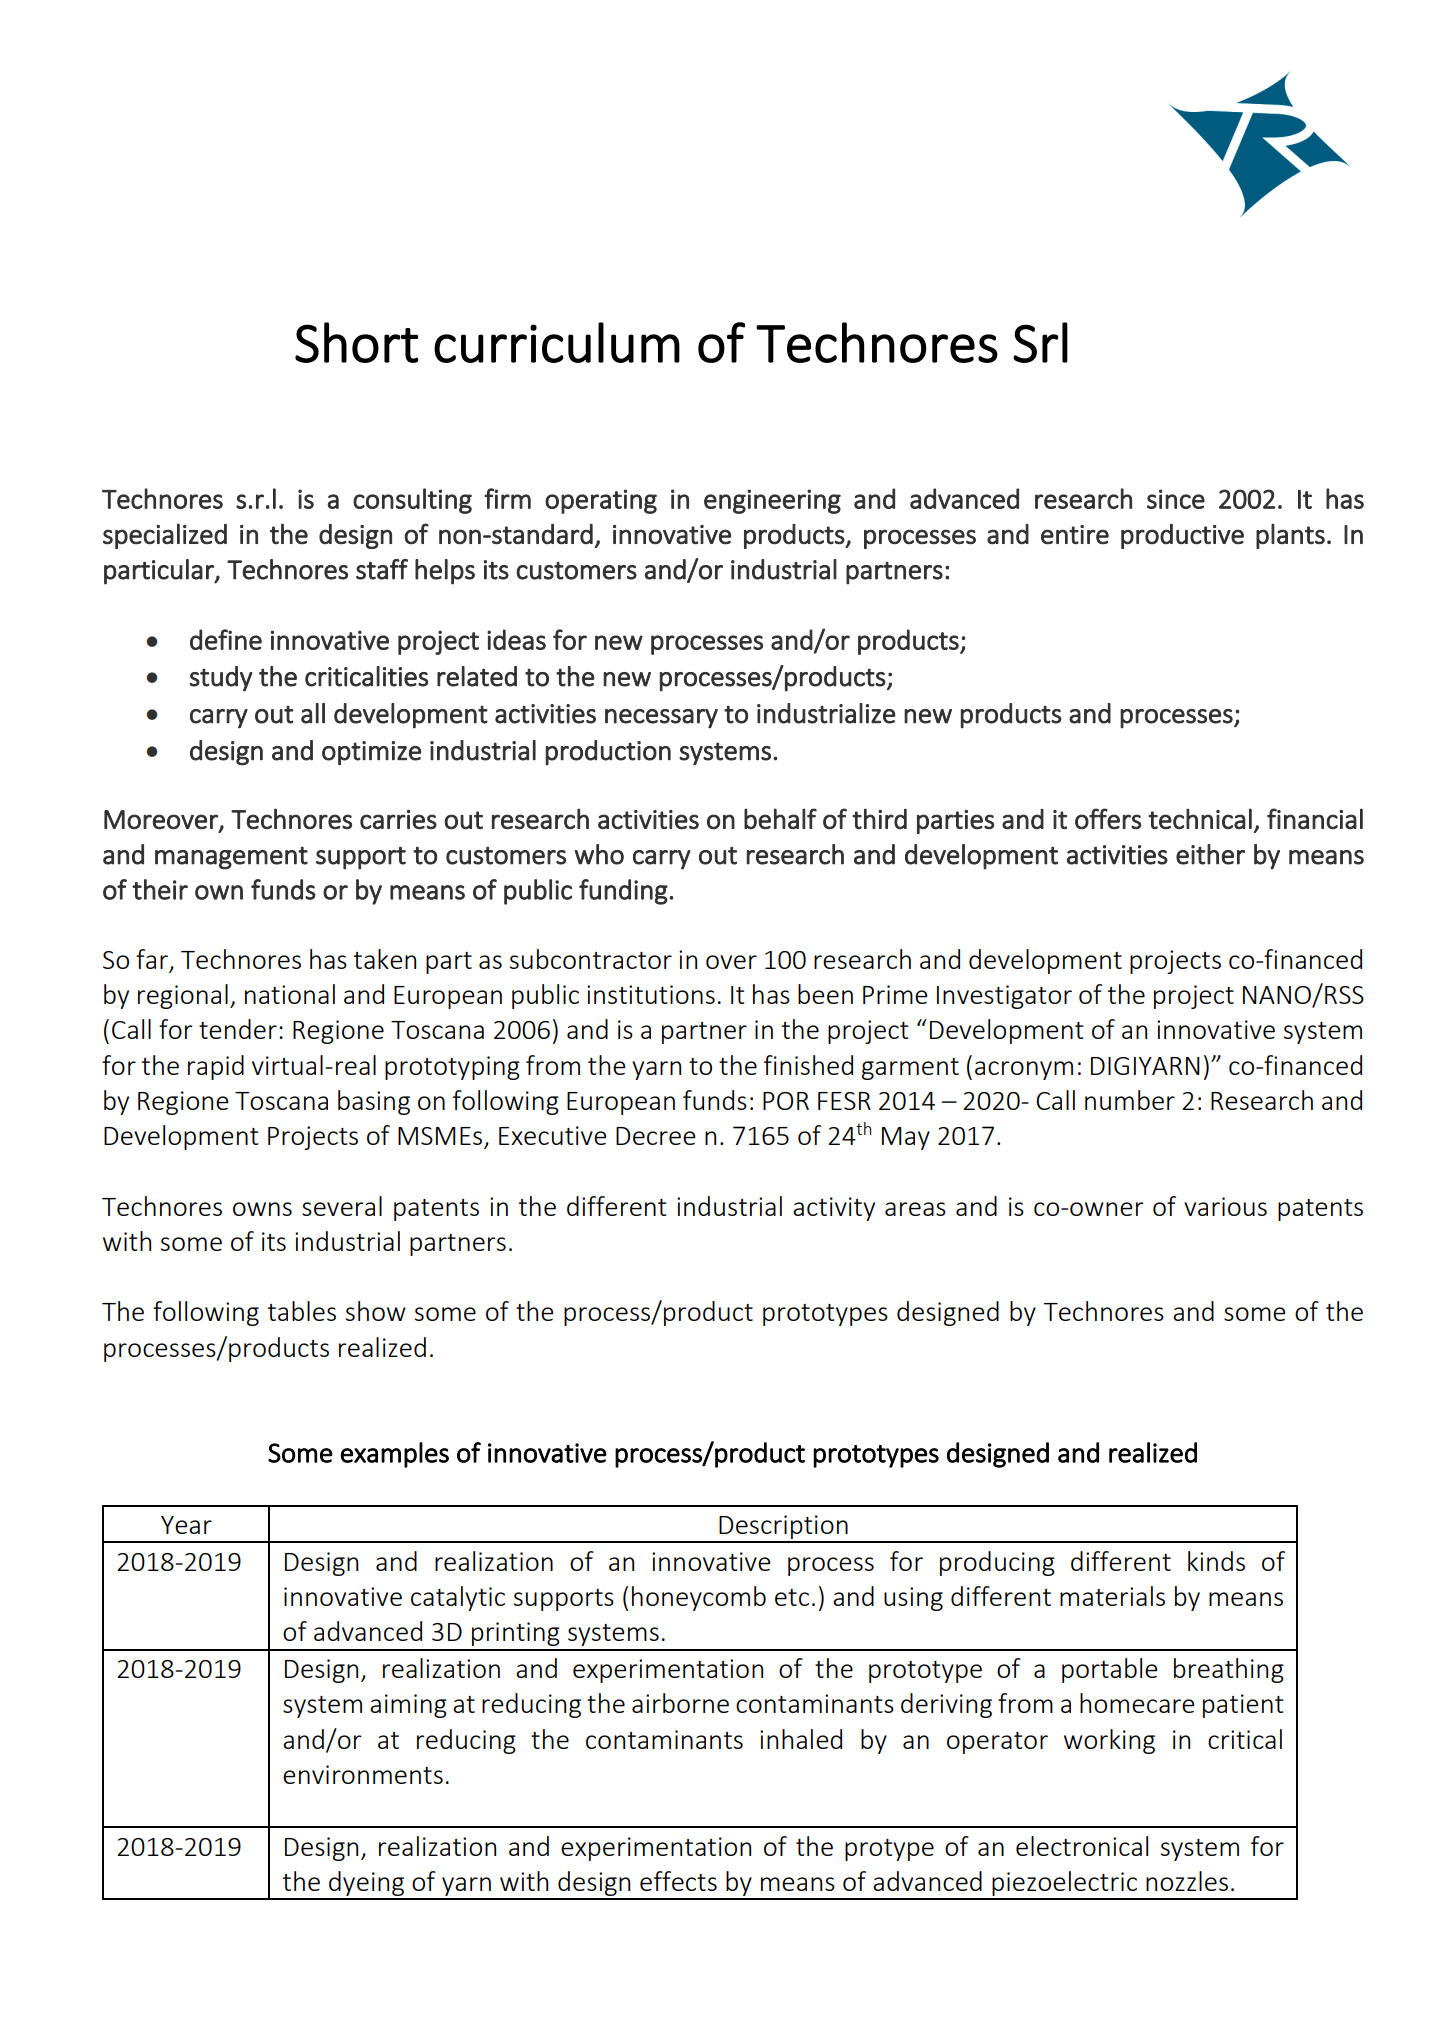  Describe the element at coordinates (772, 501) in the document. I see `engineering` at that location.
